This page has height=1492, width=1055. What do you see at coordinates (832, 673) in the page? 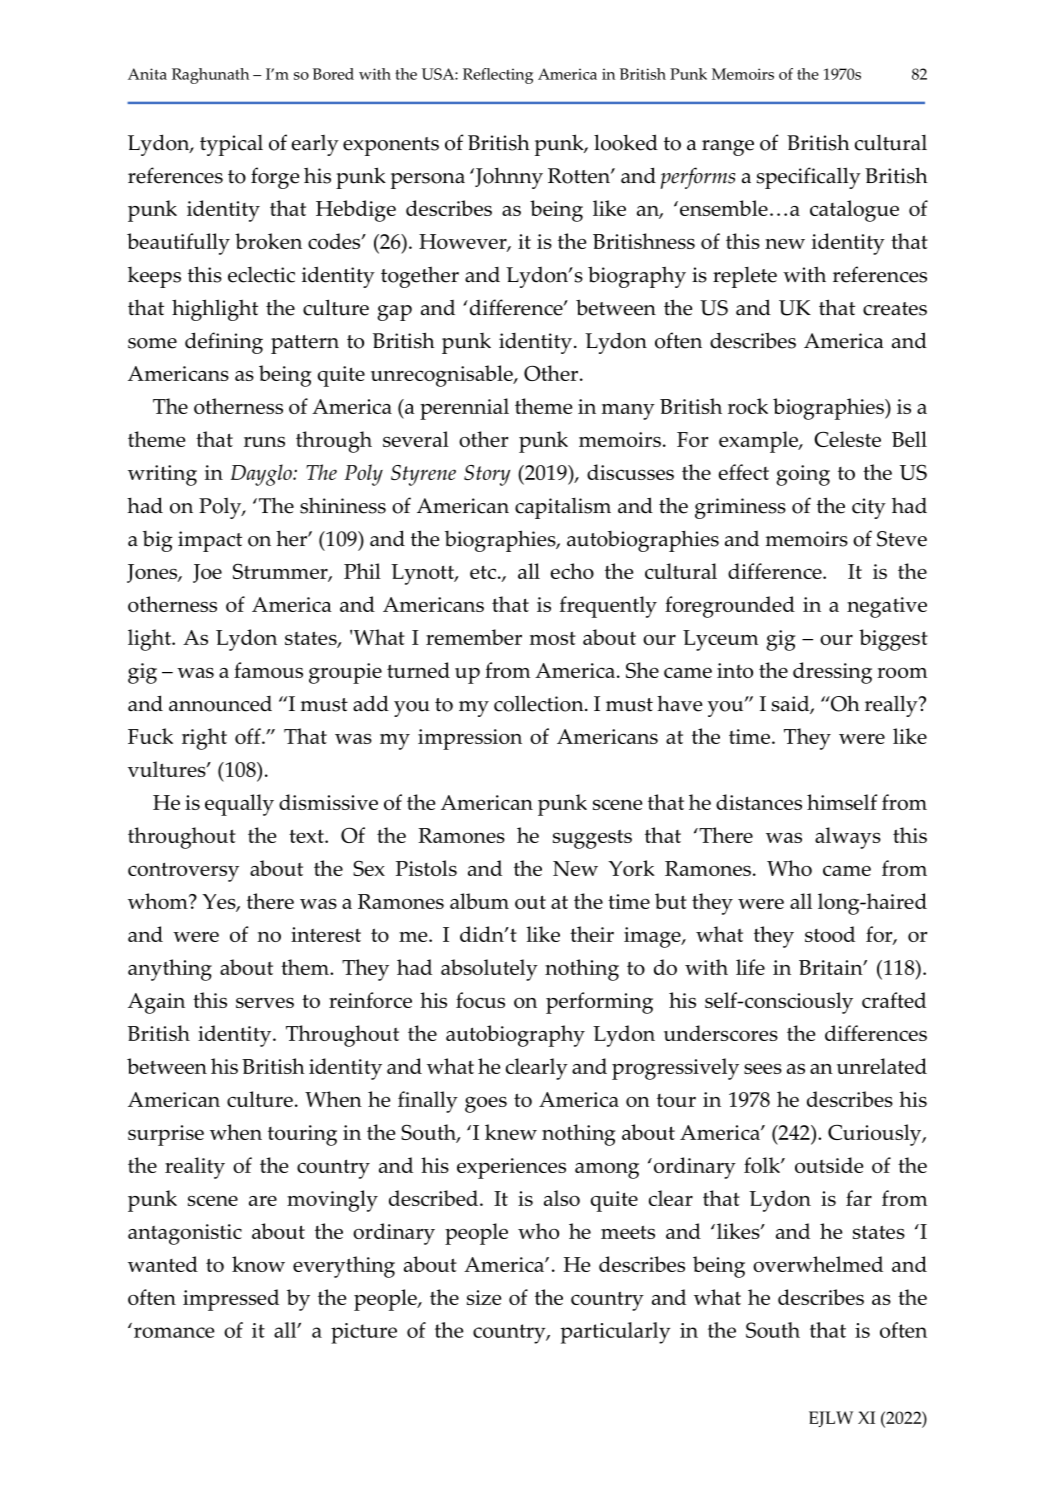
I see `dressing` at bounding box center [832, 673].
